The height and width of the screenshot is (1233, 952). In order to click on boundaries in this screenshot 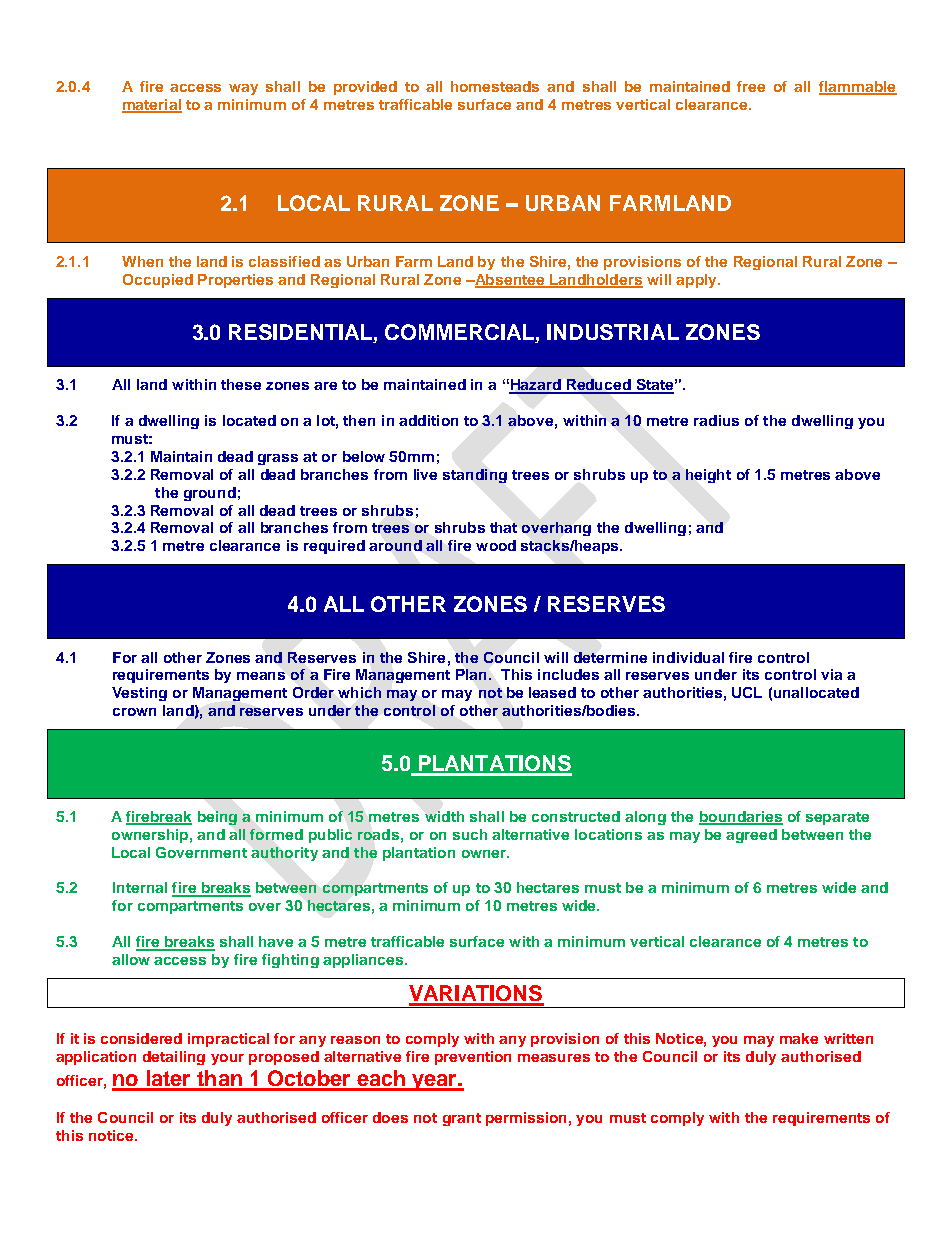, I will do `click(741, 818)`.
